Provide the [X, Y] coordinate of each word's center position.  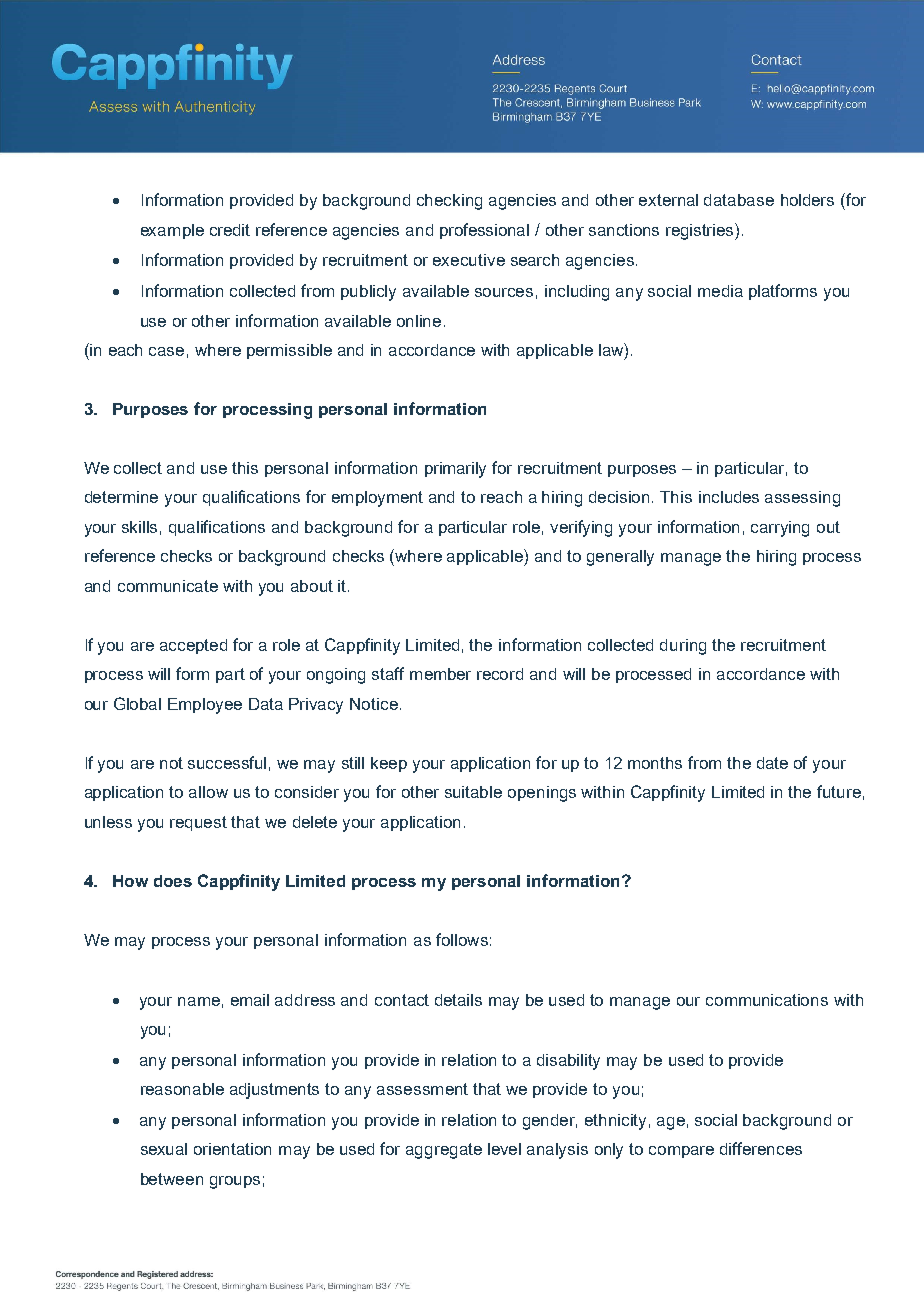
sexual [164, 1149]
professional [484, 231]
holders [807, 200]
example [172, 231]
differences [761, 1148]
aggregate [444, 1151]
